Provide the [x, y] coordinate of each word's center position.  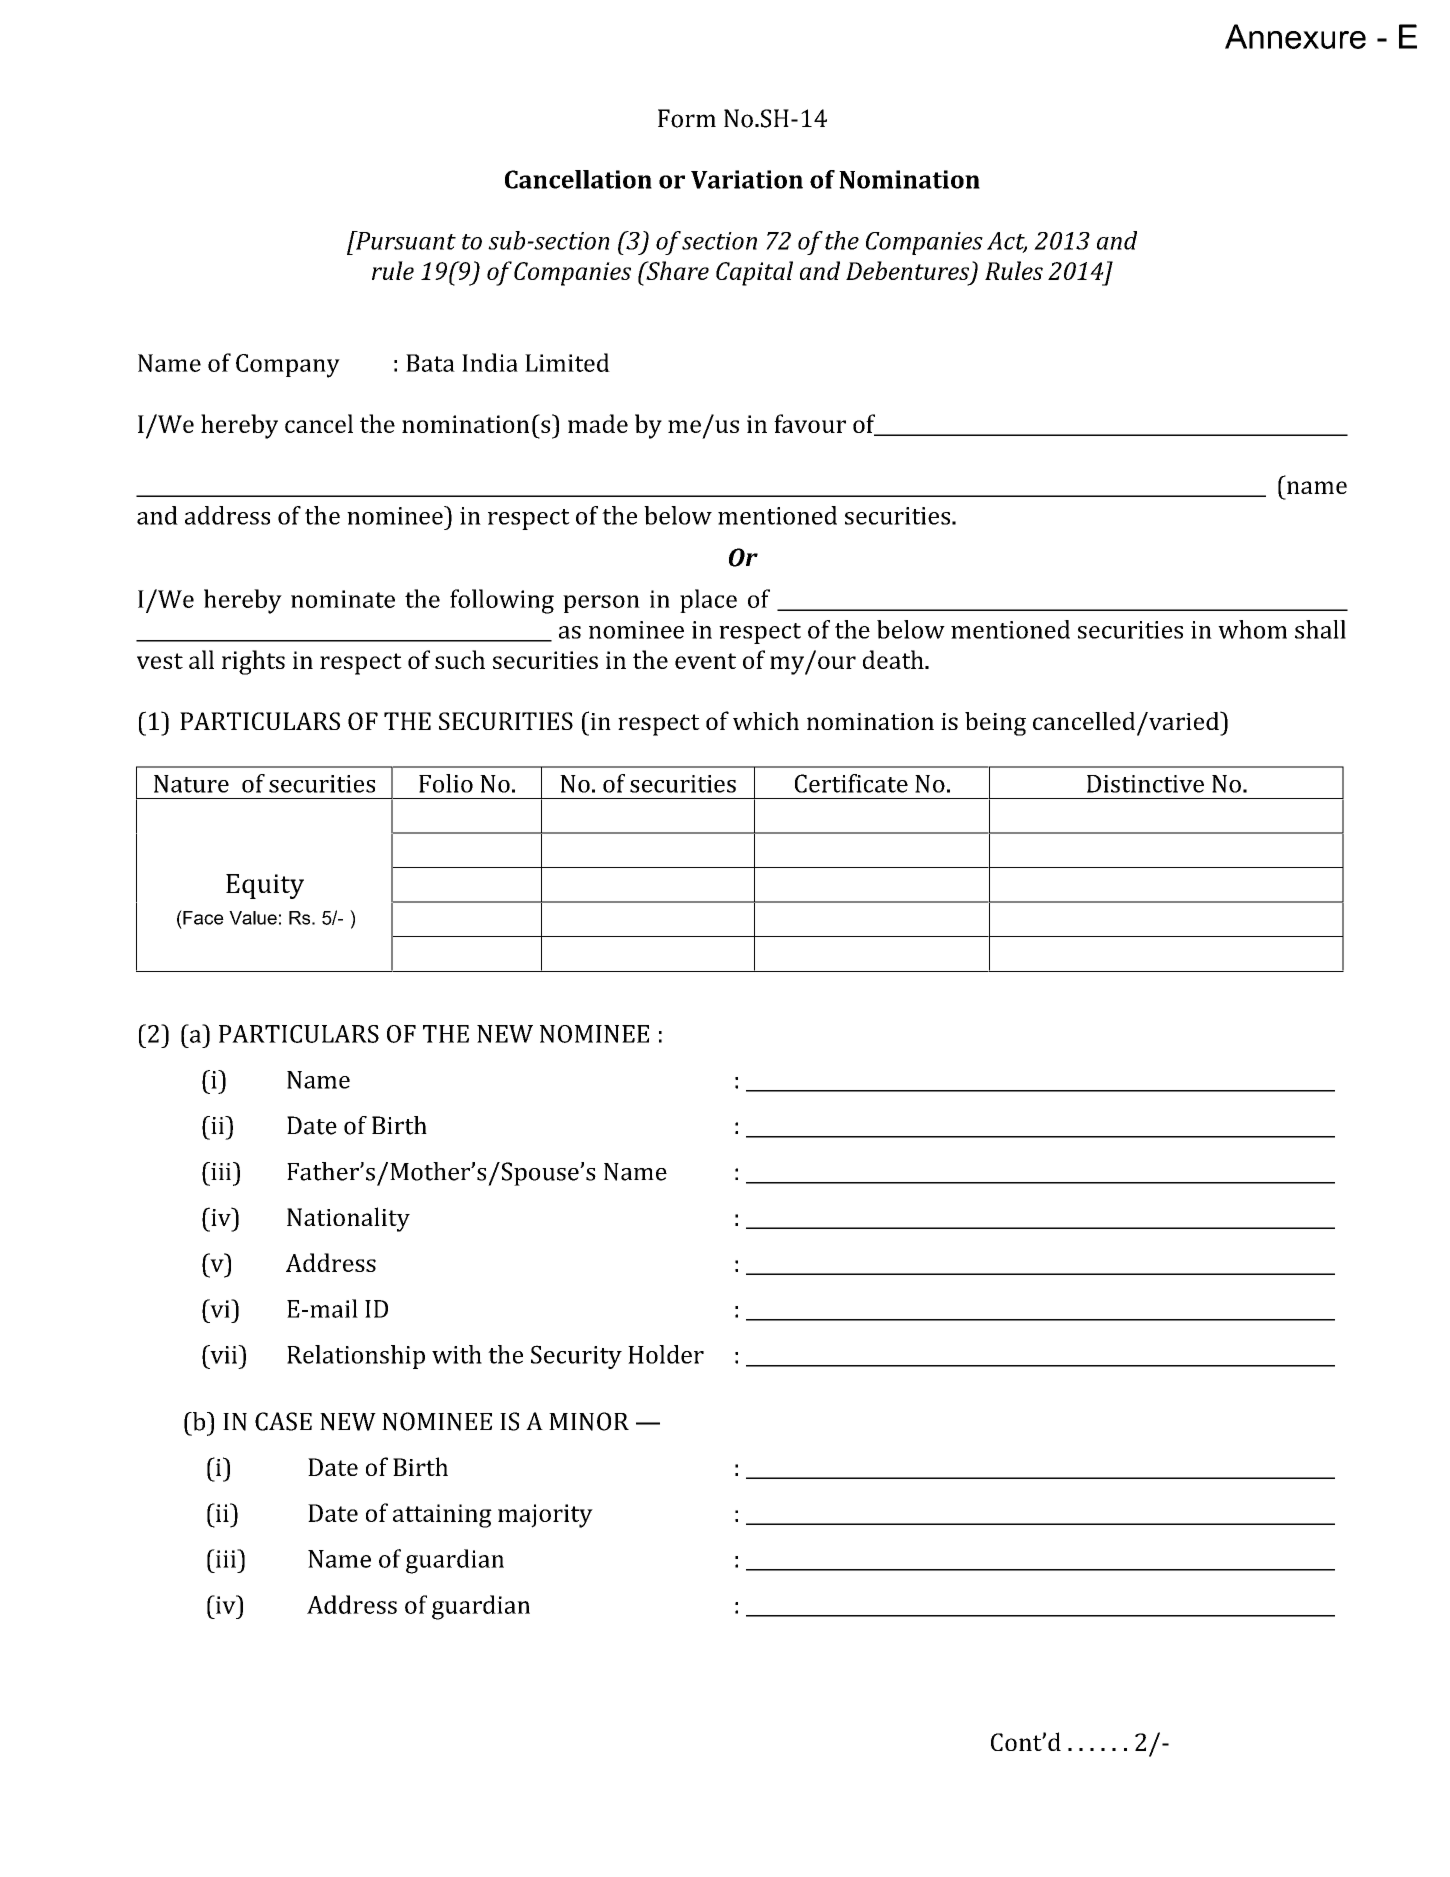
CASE [283, 1421]
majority [545, 1516]
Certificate [851, 783]
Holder [666, 1354]
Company [288, 366]
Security [576, 1357]
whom [1252, 629]
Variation [747, 179]
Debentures [907, 270]
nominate [343, 599]
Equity [265, 886]
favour [810, 423]
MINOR [589, 1421]
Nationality [348, 1219]
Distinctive [1145, 784]
